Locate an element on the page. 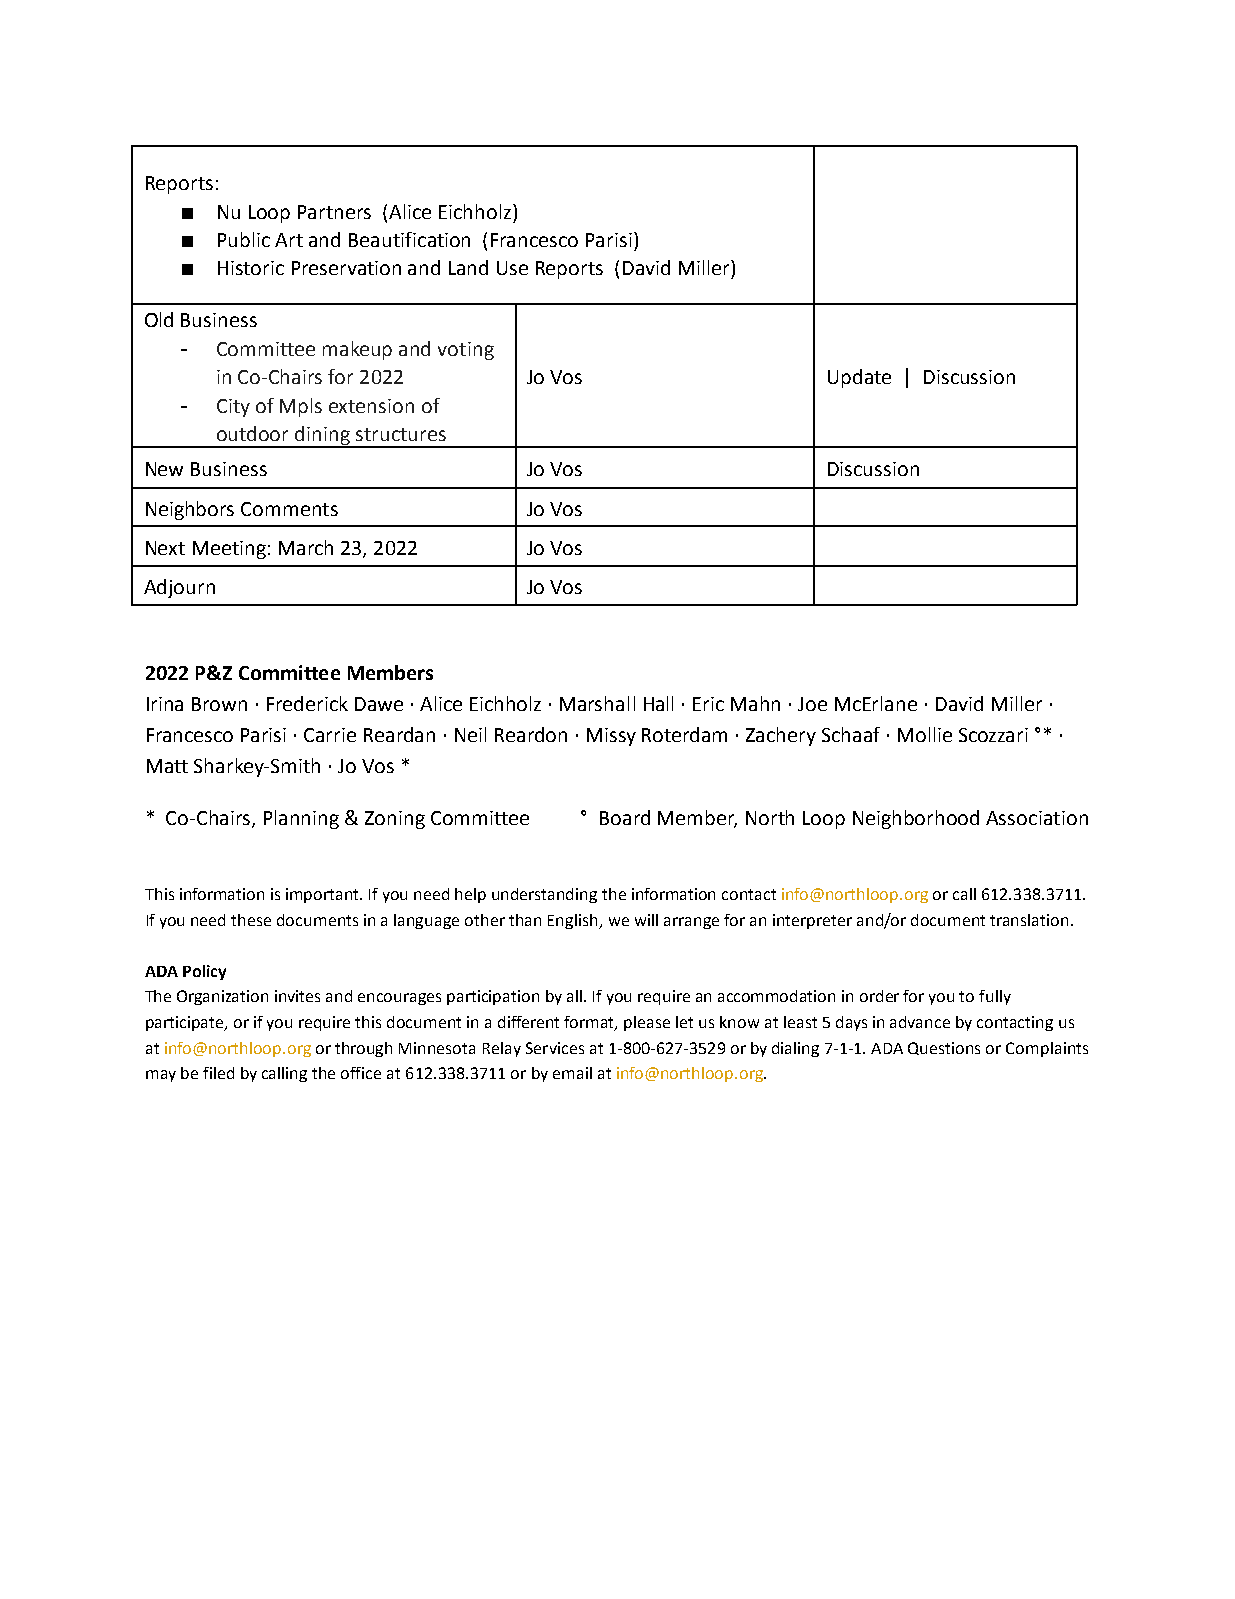 The width and height of the page is (1235, 1599). Use is located at coordinates (512, 268).
